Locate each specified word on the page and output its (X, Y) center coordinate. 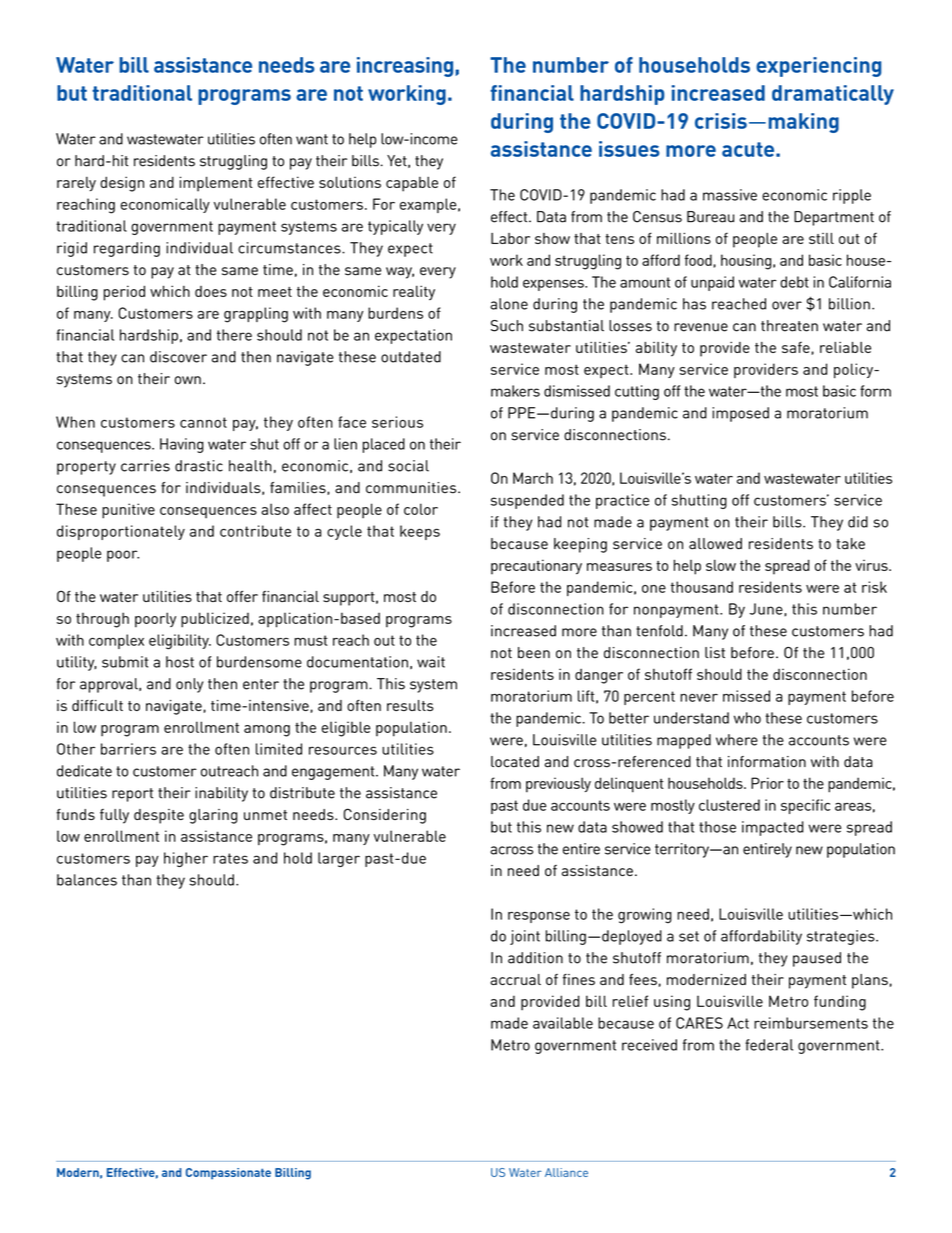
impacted (773, 828)
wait (431, 662)
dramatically (833, 95)
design (122, 184)
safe (797, 348)
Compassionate (228, 1174)
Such (507, 326)
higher (186, 859)
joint (525, 937)
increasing (406, 67)
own (188, 380)
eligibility (180, 642)
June (767, 609)
